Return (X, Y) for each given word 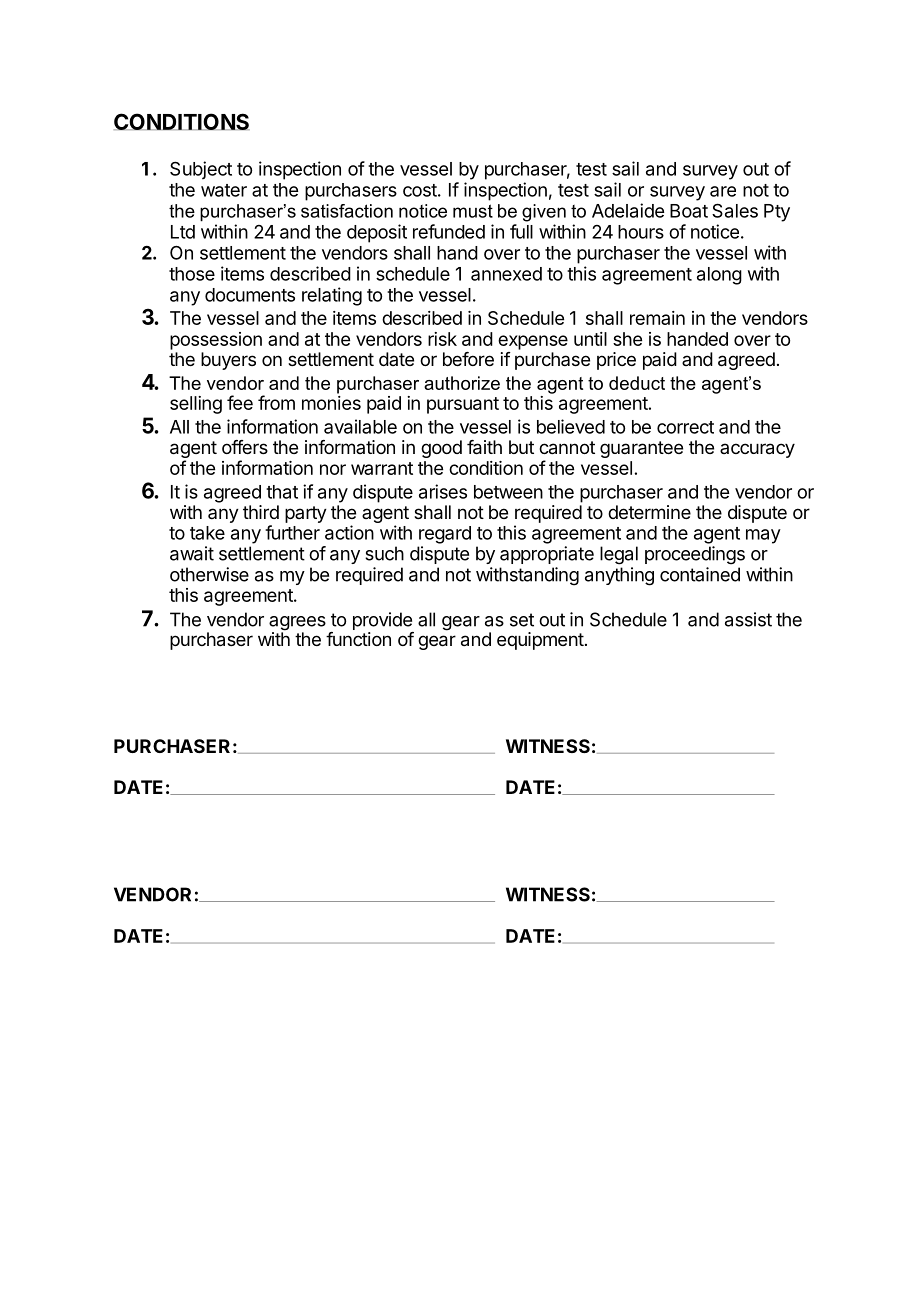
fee (240, 402)
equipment (540, 641)
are (723, 191)
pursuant (463, 405)
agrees (297, 624)
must (473, 211)
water (224, 190)
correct (685, 427)
